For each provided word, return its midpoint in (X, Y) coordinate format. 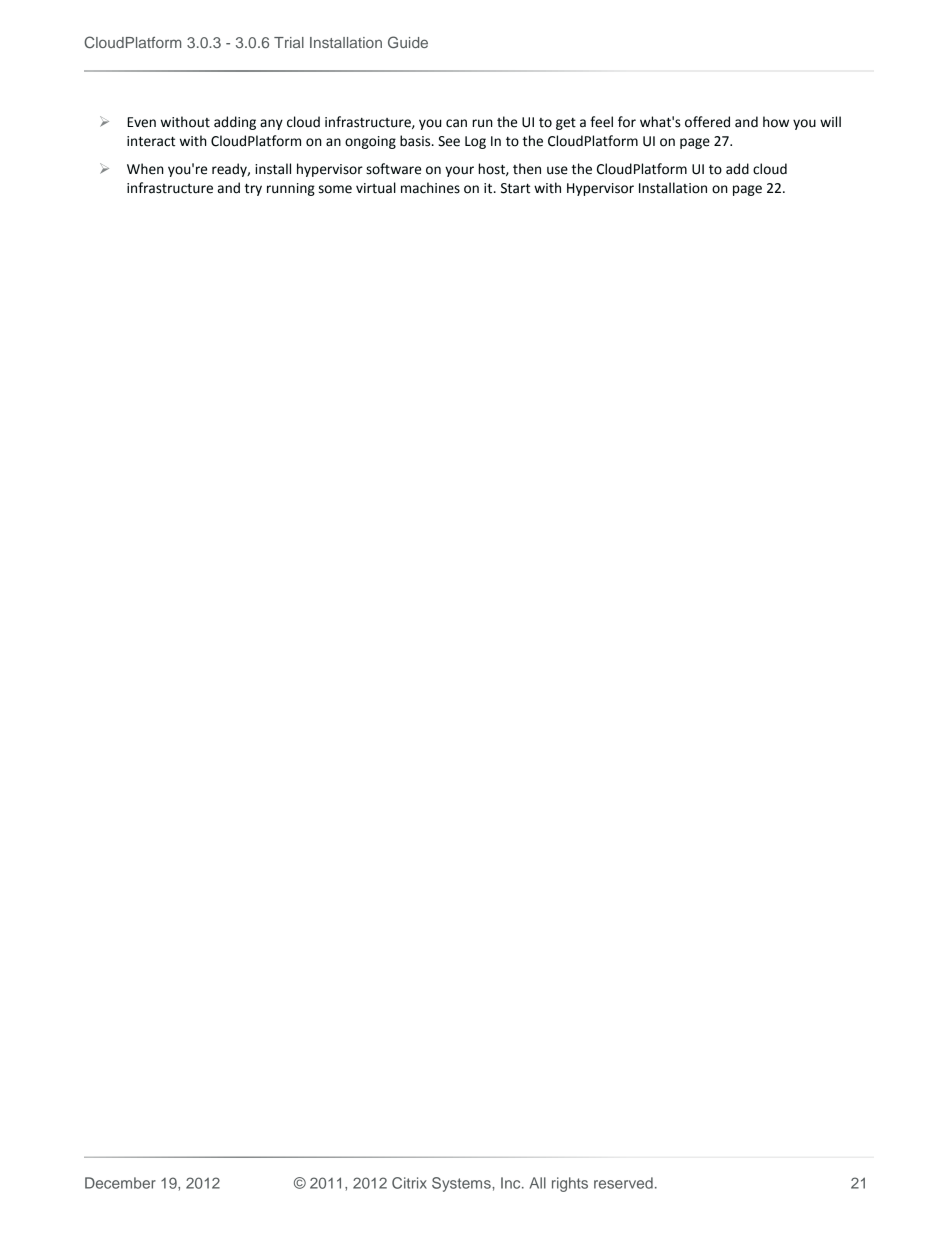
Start (515, 188)
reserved (623, 1183)
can (456, 123)
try (253, 190)
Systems (462, 1184)
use (557, 170)
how (776, 122)
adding (235, 123)
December (120, 1183)
